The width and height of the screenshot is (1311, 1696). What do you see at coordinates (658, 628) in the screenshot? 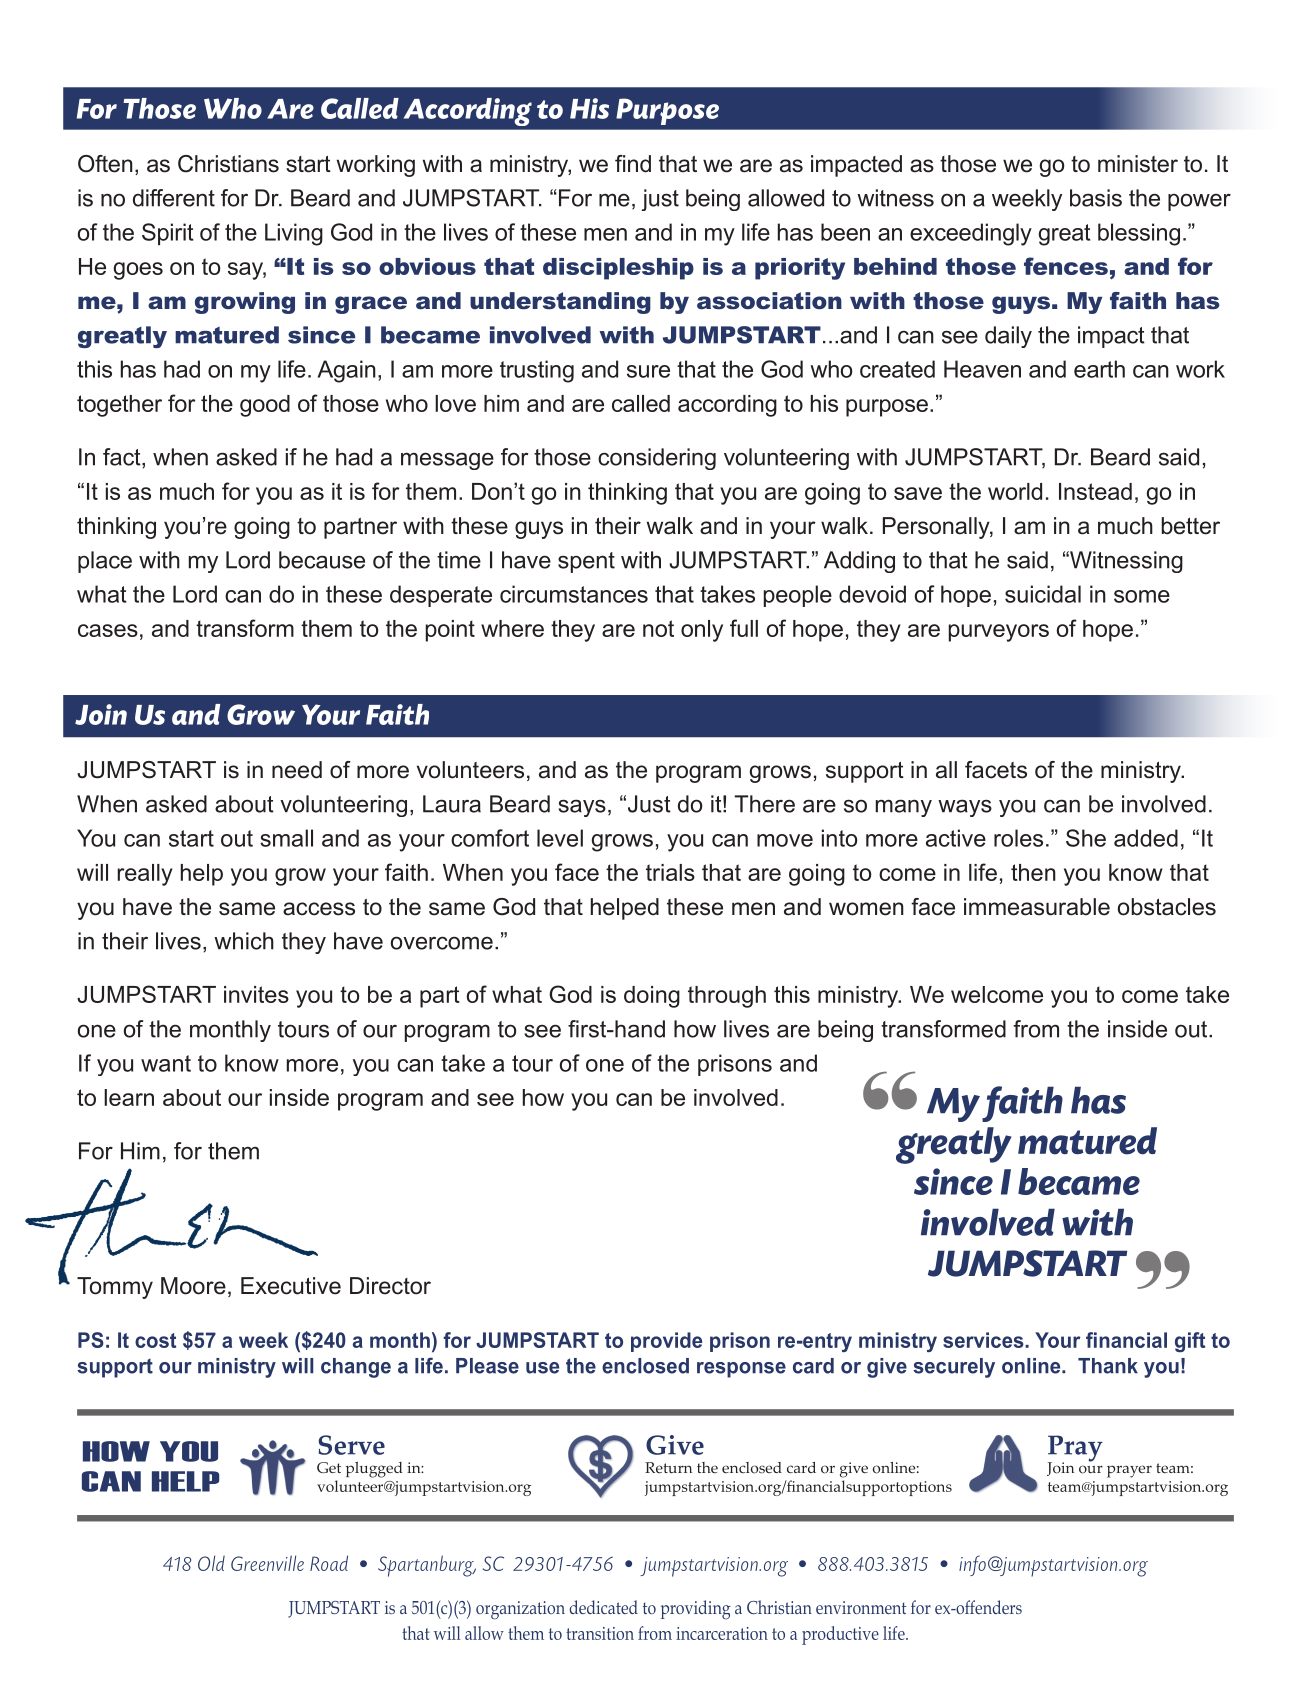
I see `not` at bounding box center [658, 628].
